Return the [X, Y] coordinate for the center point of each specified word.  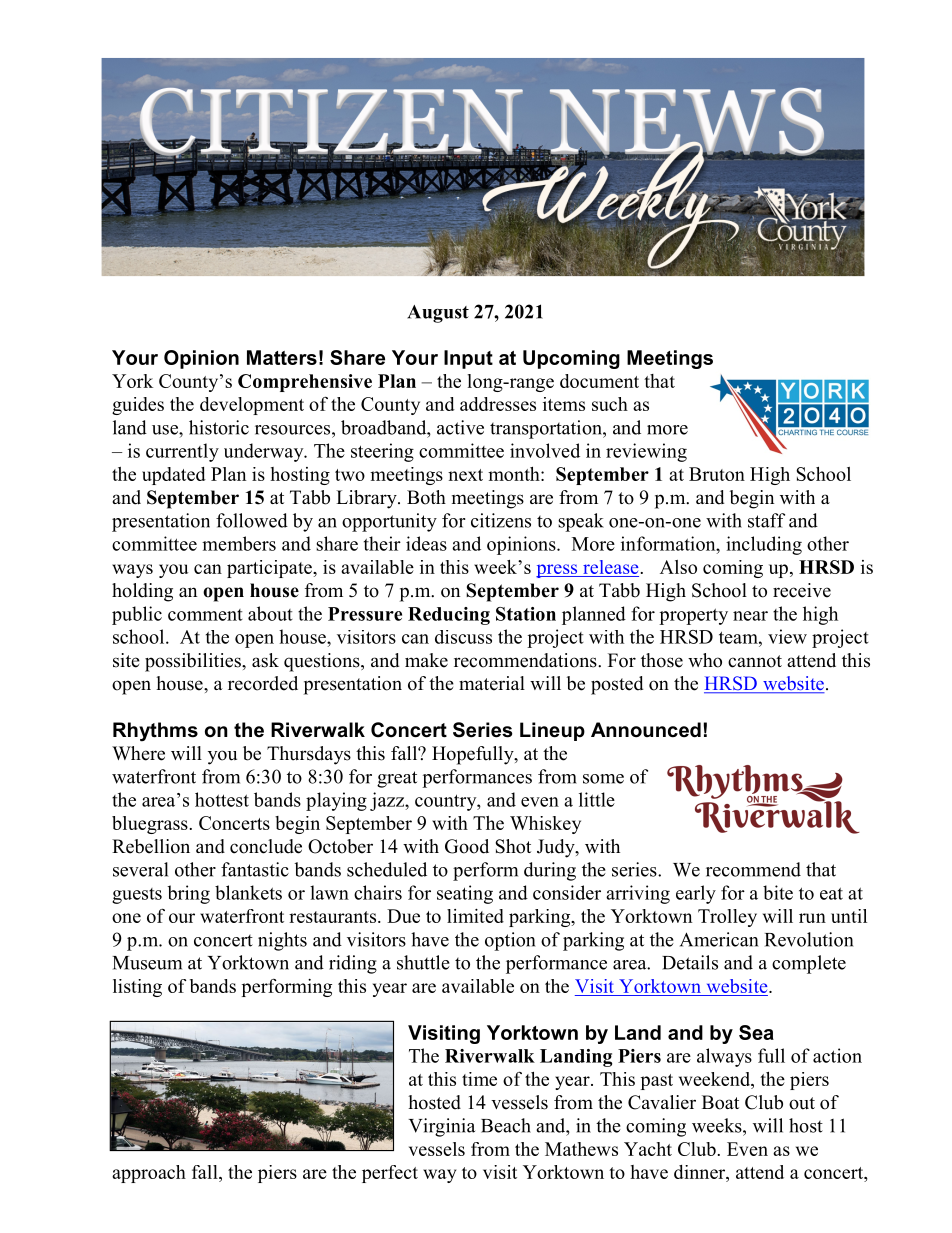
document [599, 381]
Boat [720, 1102]
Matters [282, 357]
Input [468, 359]
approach [149, 1174]
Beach [506, 1125]
